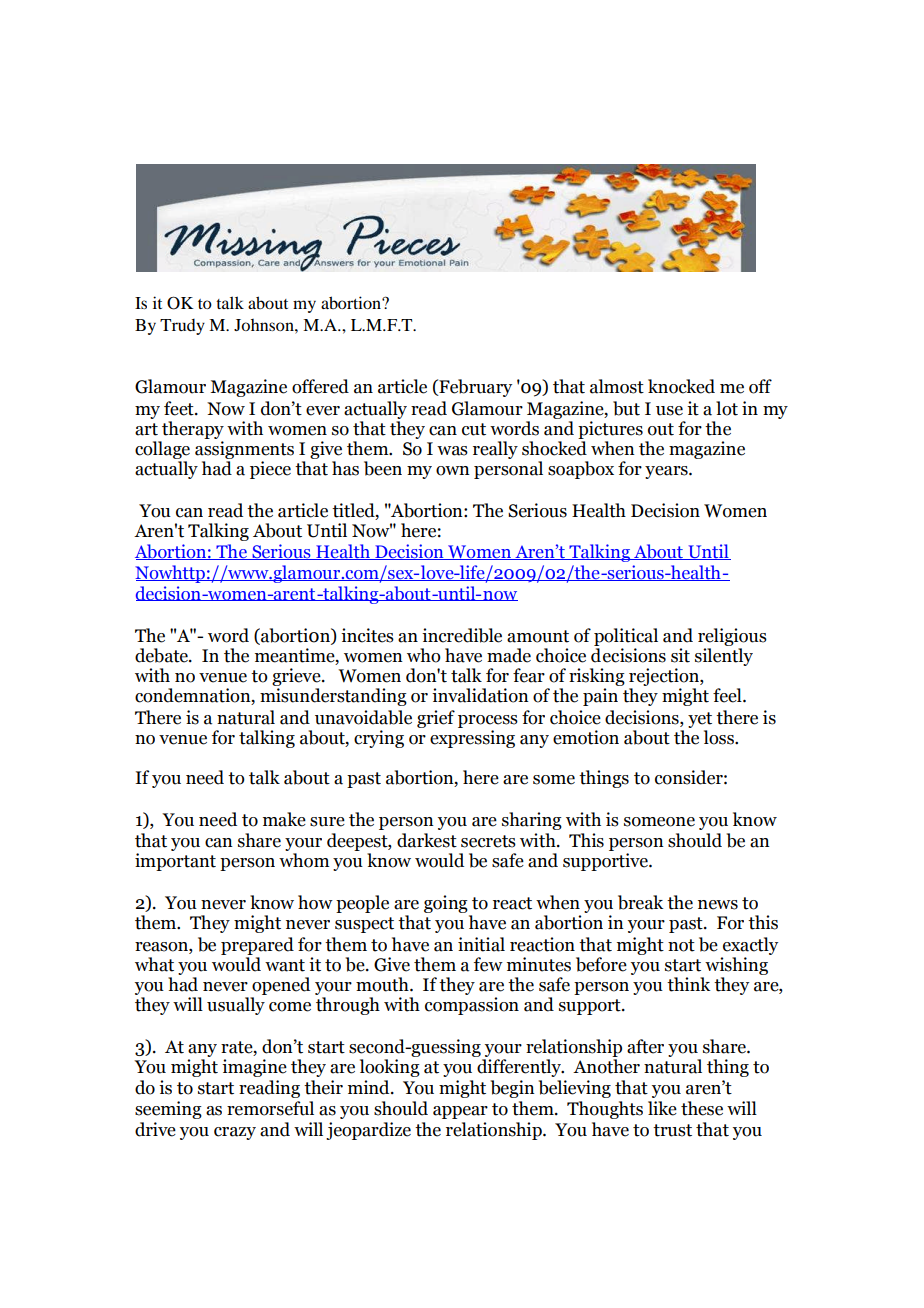  What do you see at coordinates (235, 1133) in the document?
I see `crazy` at bounding box center [235, 1133].
